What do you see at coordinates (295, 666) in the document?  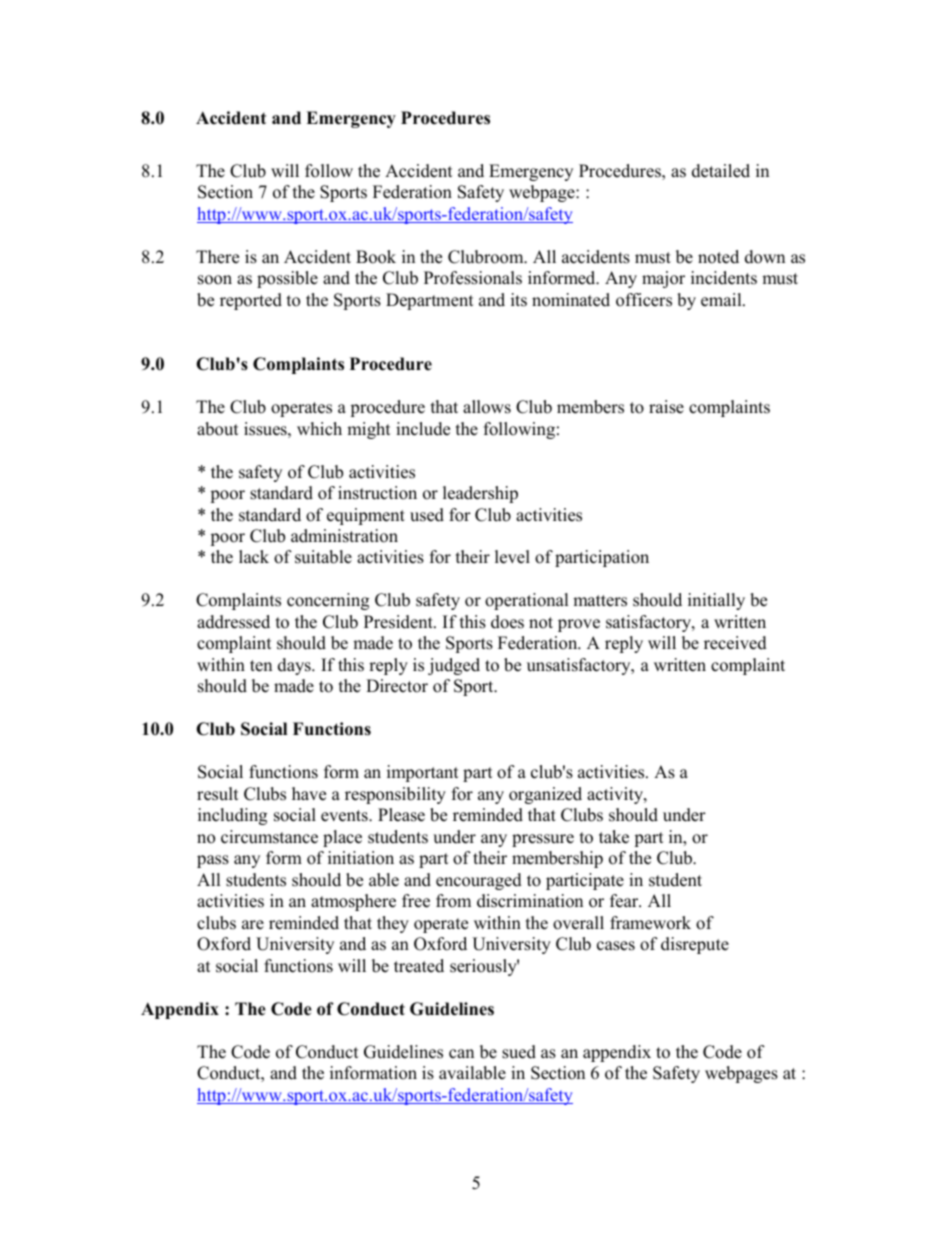 I see `days` at bounding box center [295, 666].
